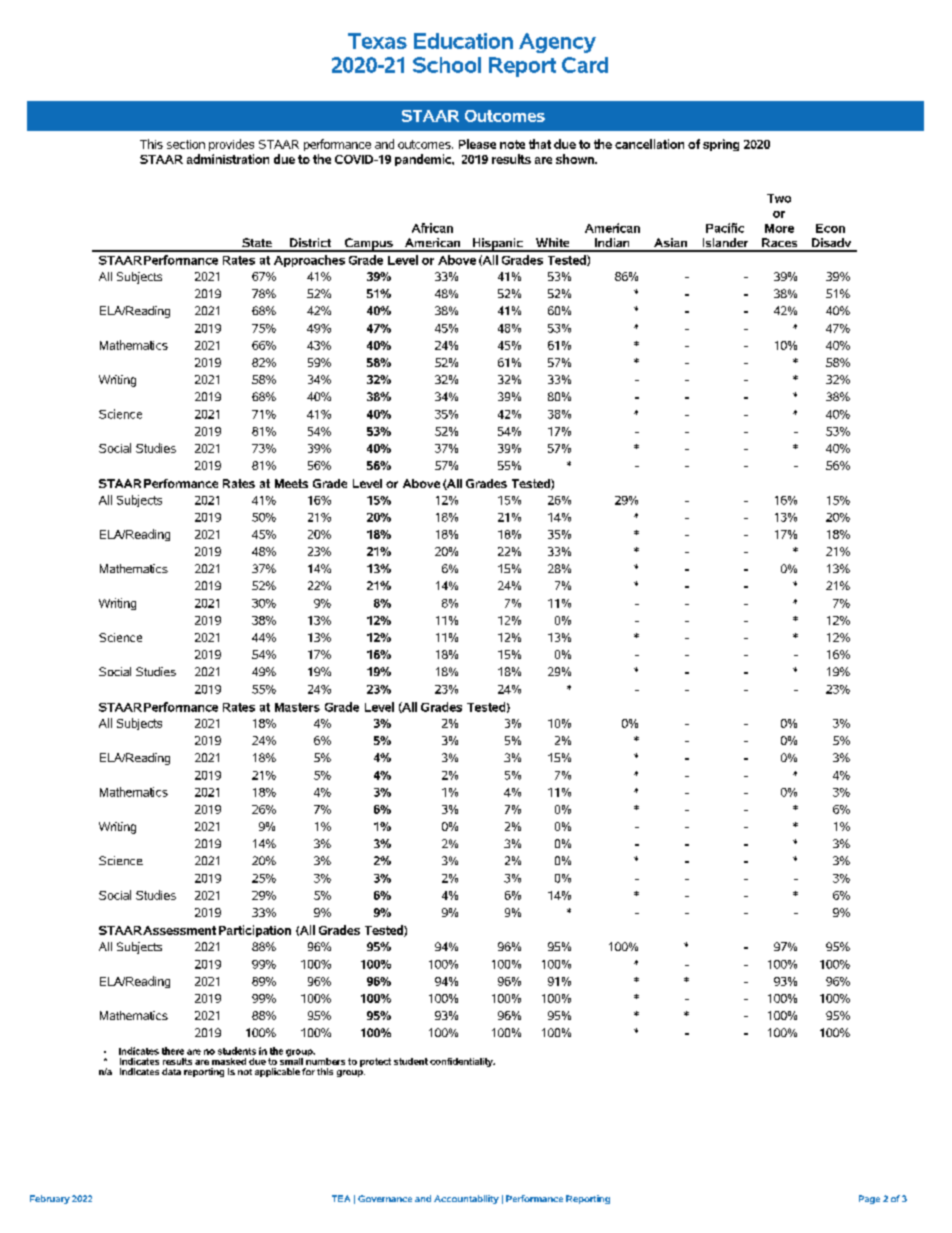 The width and height of the page is (952, 1233). I want to click on Masters, so click(297, 707).
